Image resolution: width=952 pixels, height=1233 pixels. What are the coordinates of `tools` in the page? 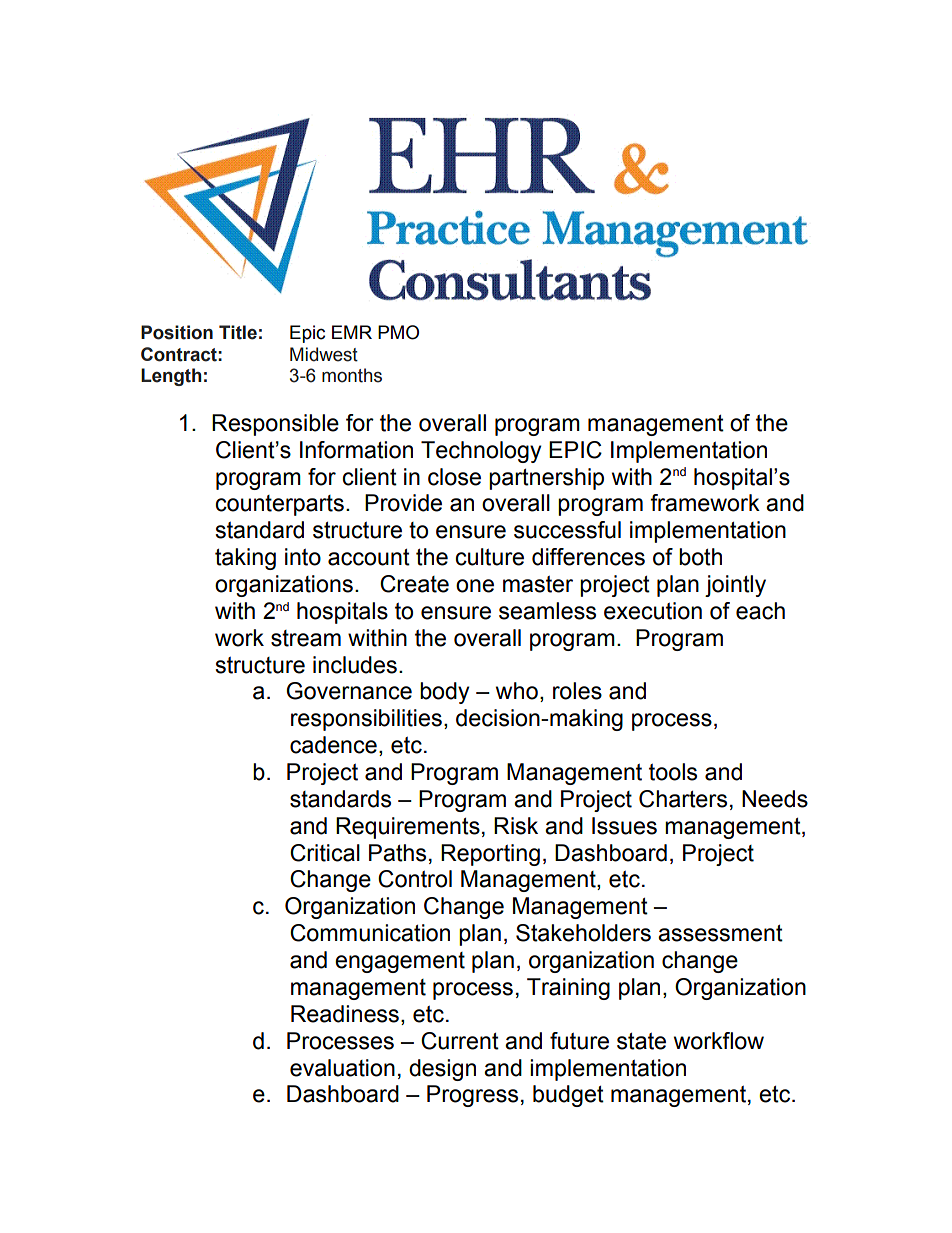 It's located at (673, 772).
